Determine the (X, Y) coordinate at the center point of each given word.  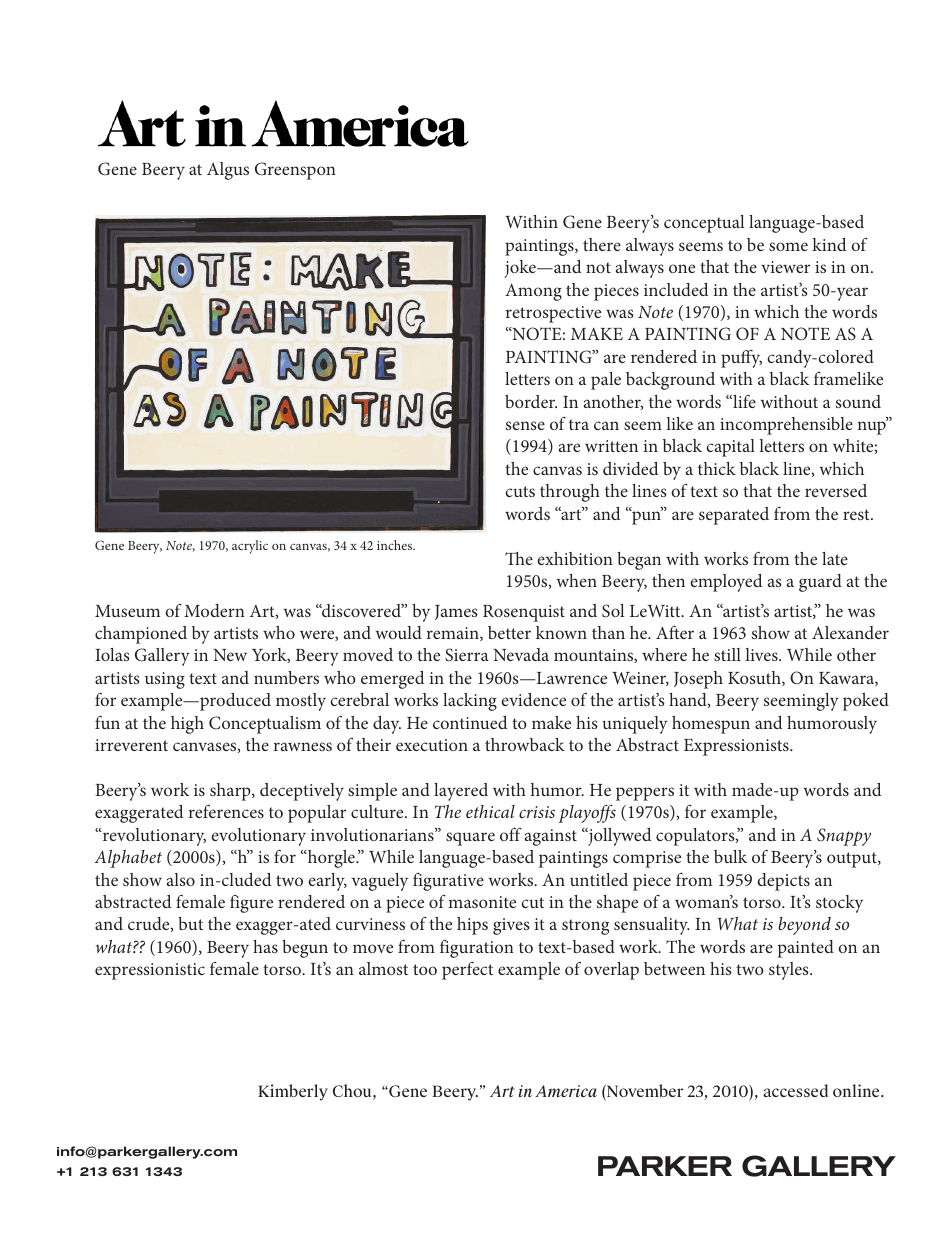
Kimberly (293, 1092)
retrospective (553, 314)
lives (762, 654)
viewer (785, 267)
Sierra (467, 655)
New (230, 655)
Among (533, 292)
